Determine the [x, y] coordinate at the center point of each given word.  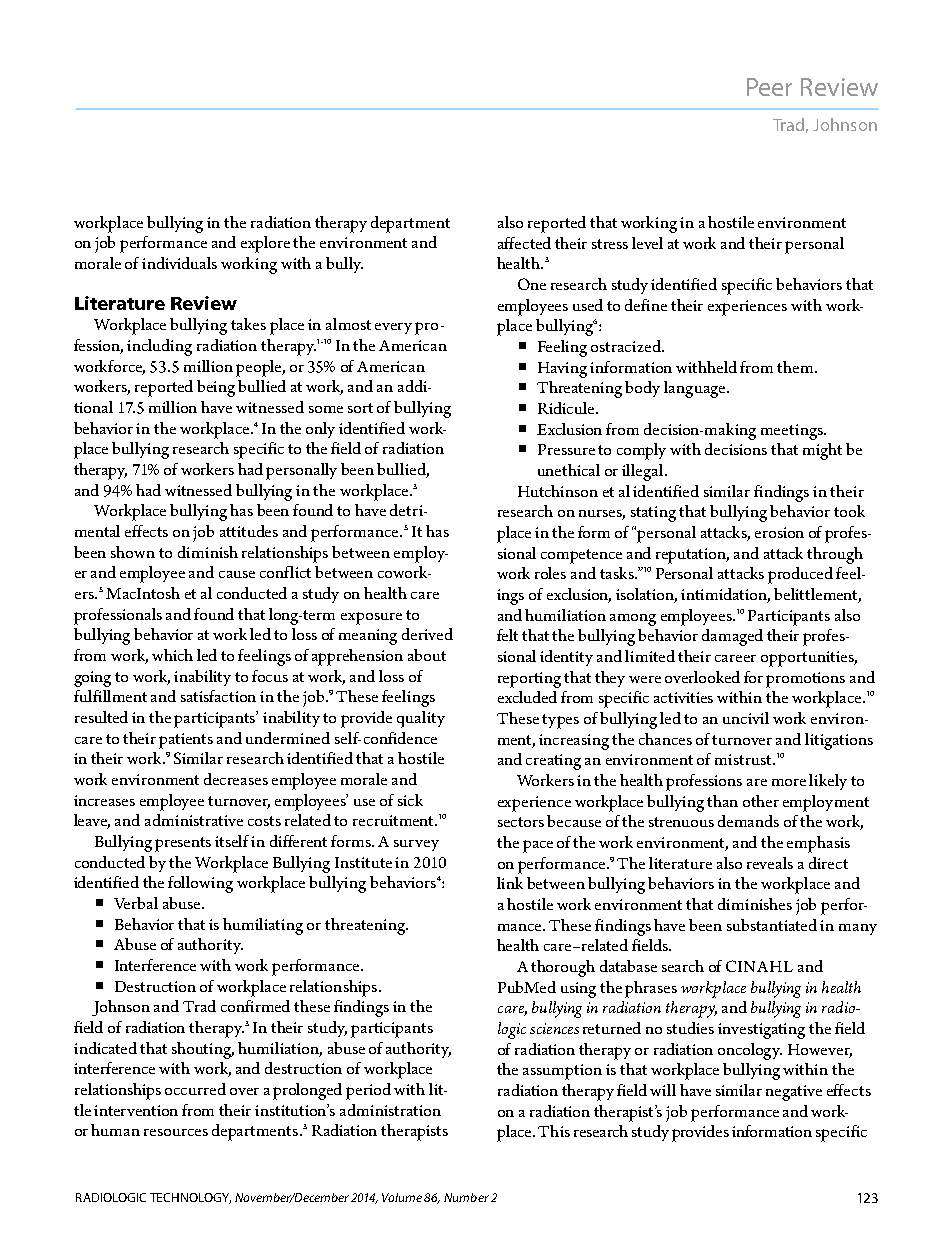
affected [524, 243]
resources [176, 1132]
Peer [769, 87]
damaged [732, 637]
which [172, 655]
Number [466, 1197]
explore [265, 244]
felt [507, 635]
